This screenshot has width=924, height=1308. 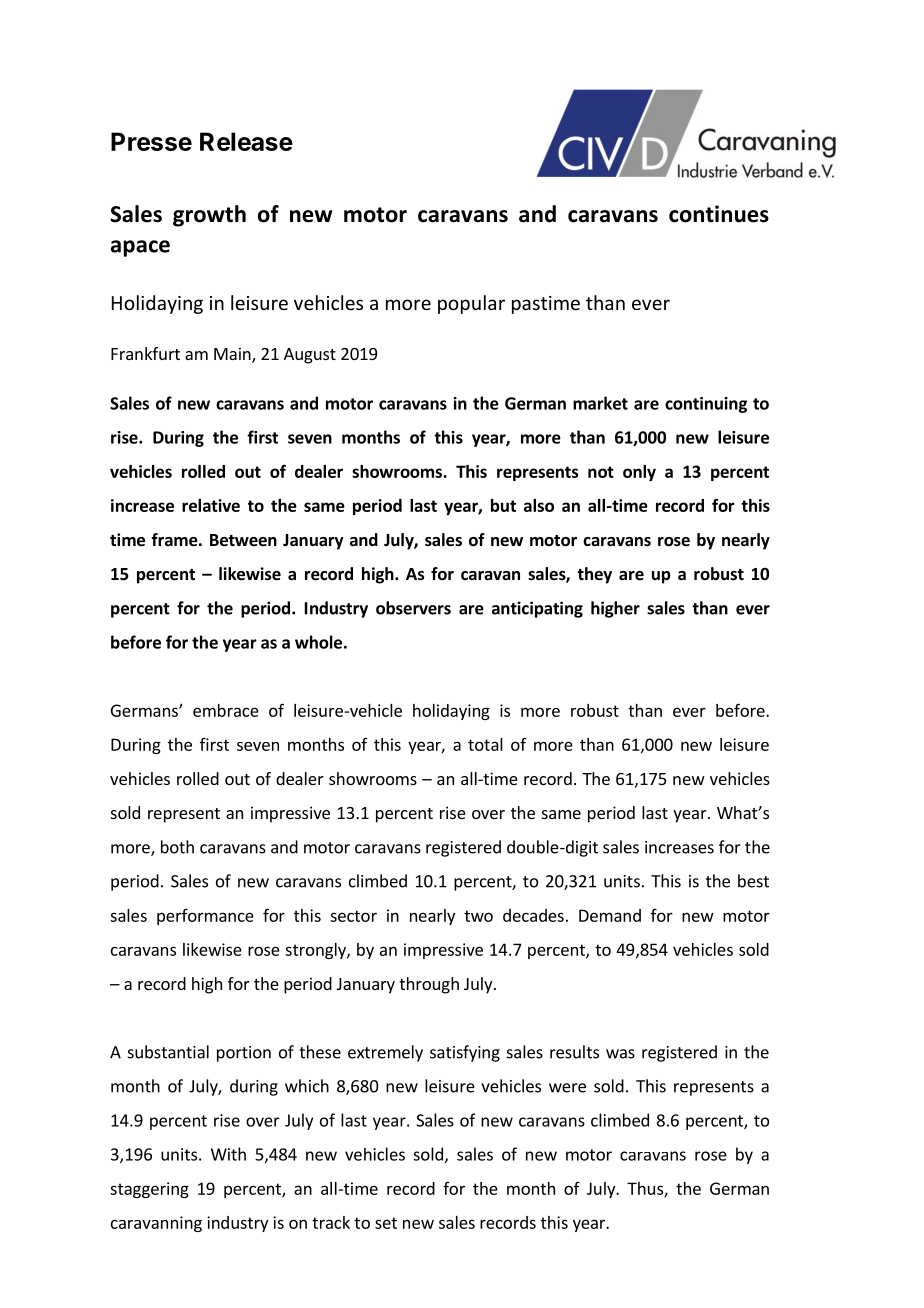 What do you see at coordinates (386, 1223) in the screenshot?
I see `set` at bounding box center [386, 1223].
